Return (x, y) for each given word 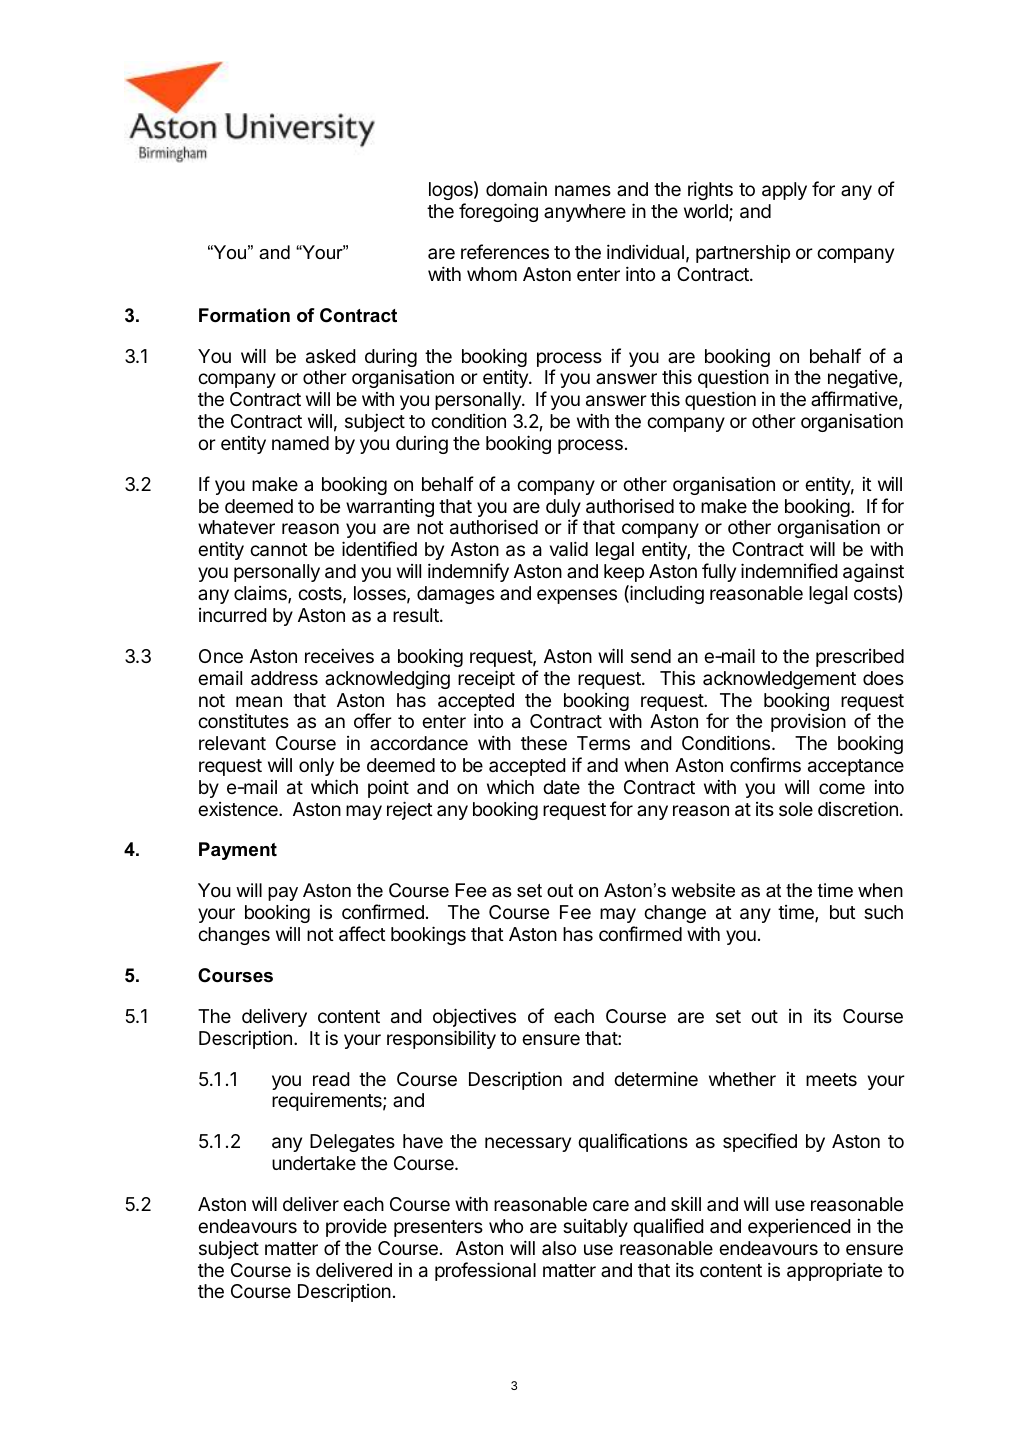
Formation (244, 315)
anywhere (585, 213)
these (544, 743)
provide (356, 1228)
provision (808, 722)
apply (784, 191)
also (559, 1248)
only (316, 767)
